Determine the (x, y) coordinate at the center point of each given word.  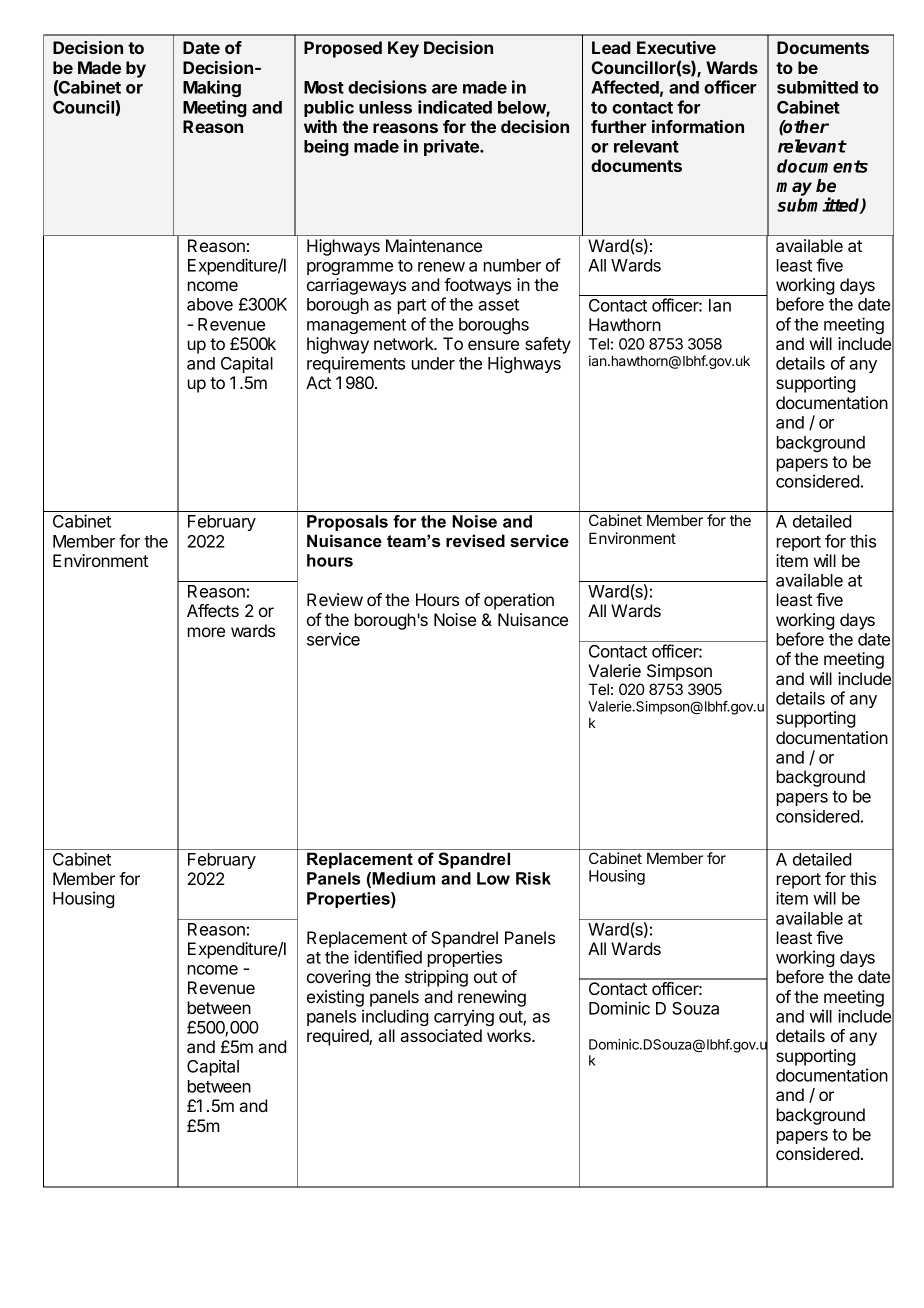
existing (335, 998)
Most (324, 87)
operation (519, 601)
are (444, 89)
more (206, 632)
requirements (356, 364)
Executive (676, 47)
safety (548, 345)
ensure (493, 345)
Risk (533, 878)
